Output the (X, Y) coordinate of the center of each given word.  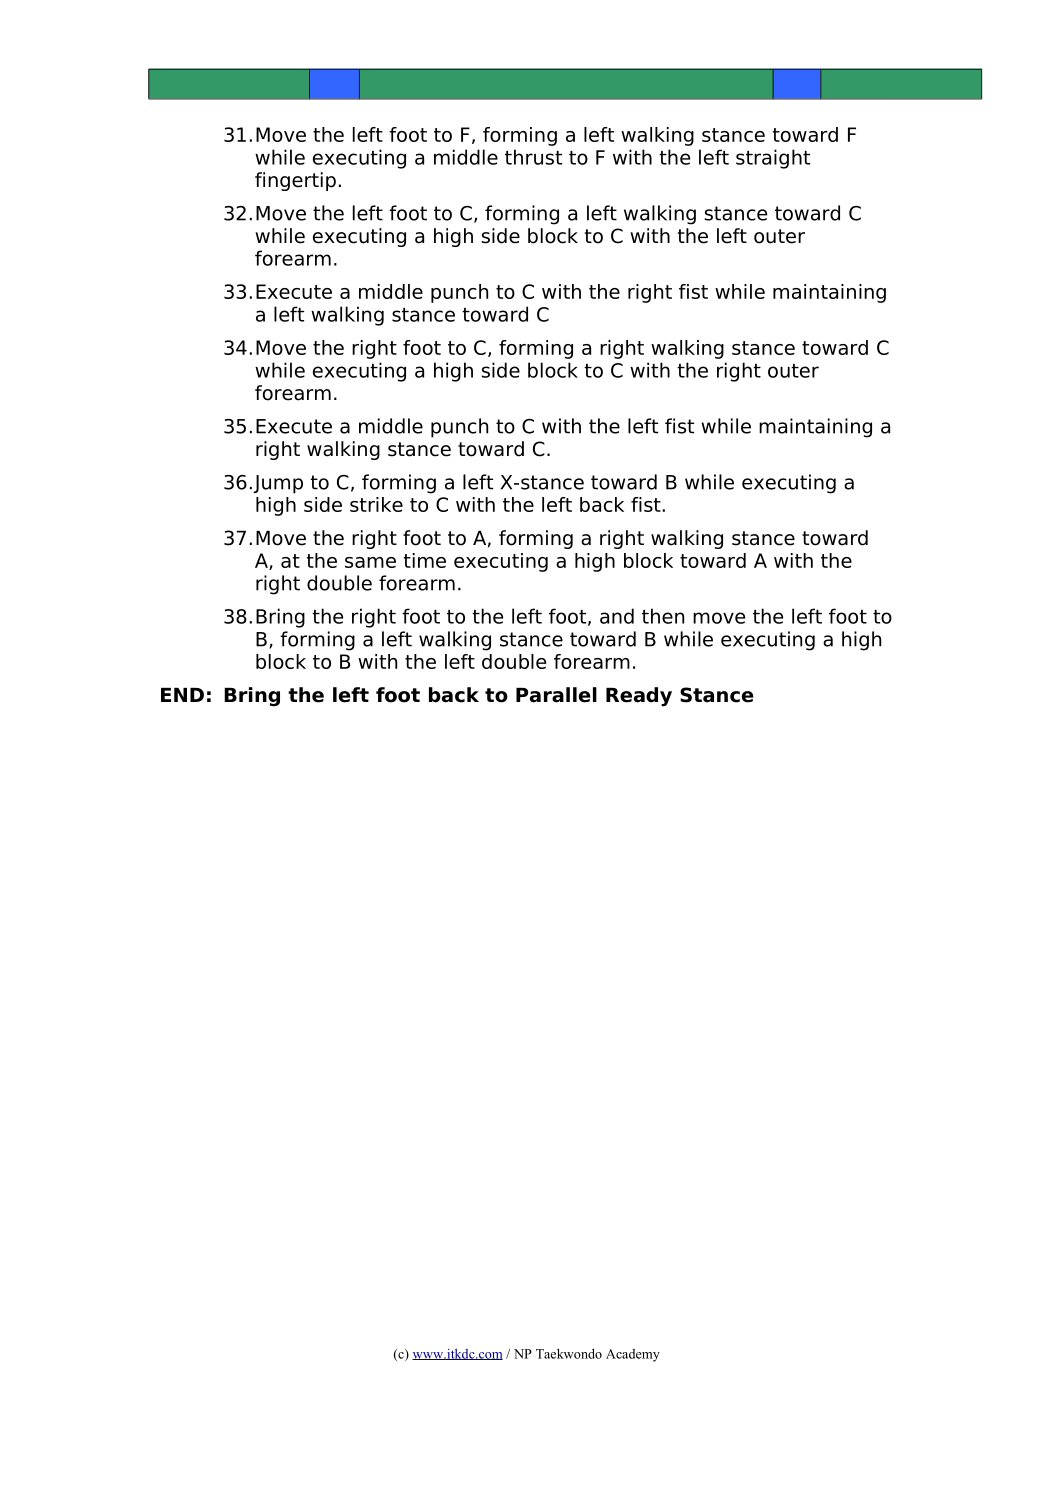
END (182, 695)
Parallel (556, 695)
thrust (533, 157)
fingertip (295, 181)
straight (773, 159)
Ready (639, 697)
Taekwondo (569, 1353)
